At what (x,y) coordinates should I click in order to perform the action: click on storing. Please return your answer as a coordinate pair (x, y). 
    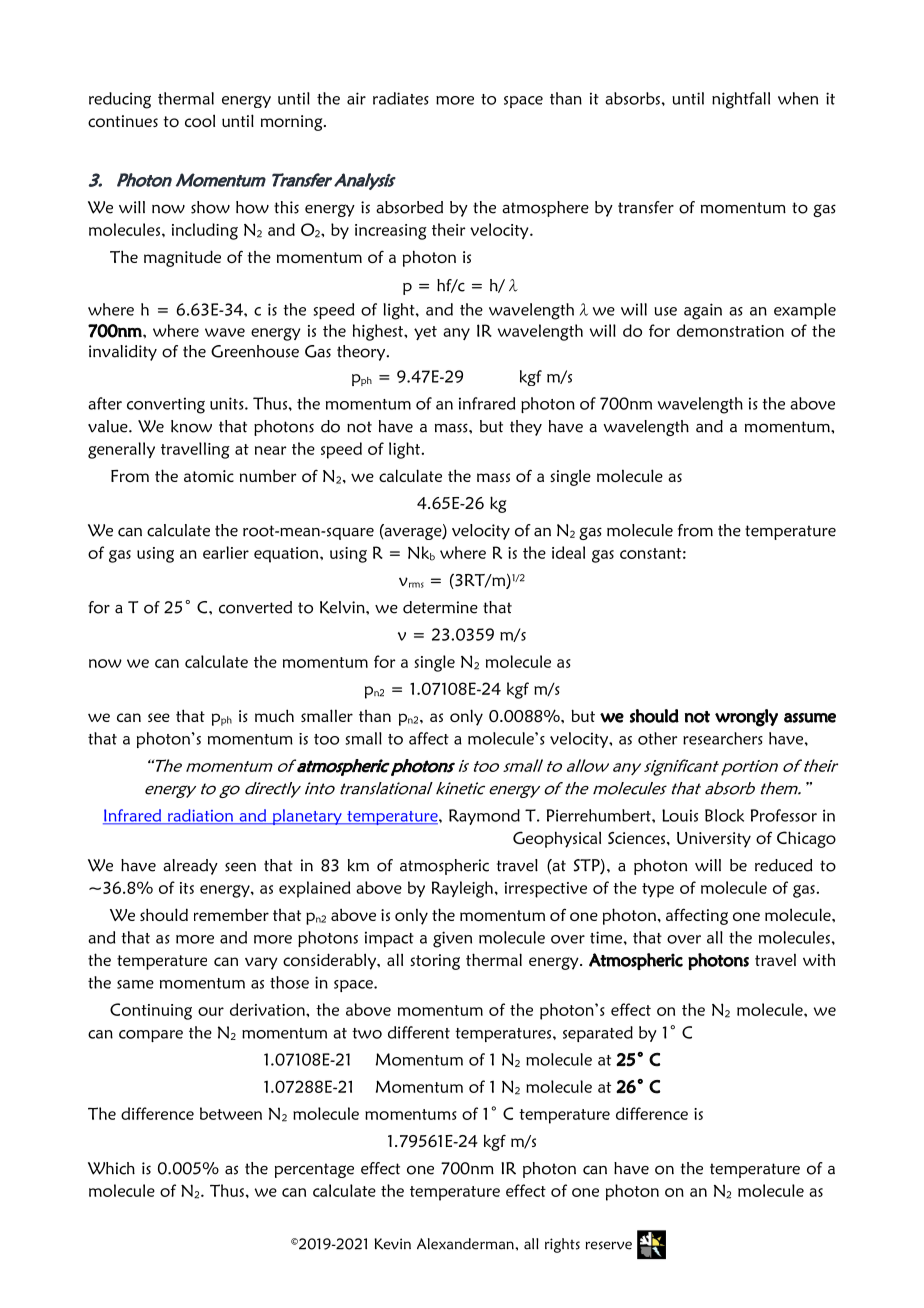
    Looking at the image, I should click on (435, 962).
